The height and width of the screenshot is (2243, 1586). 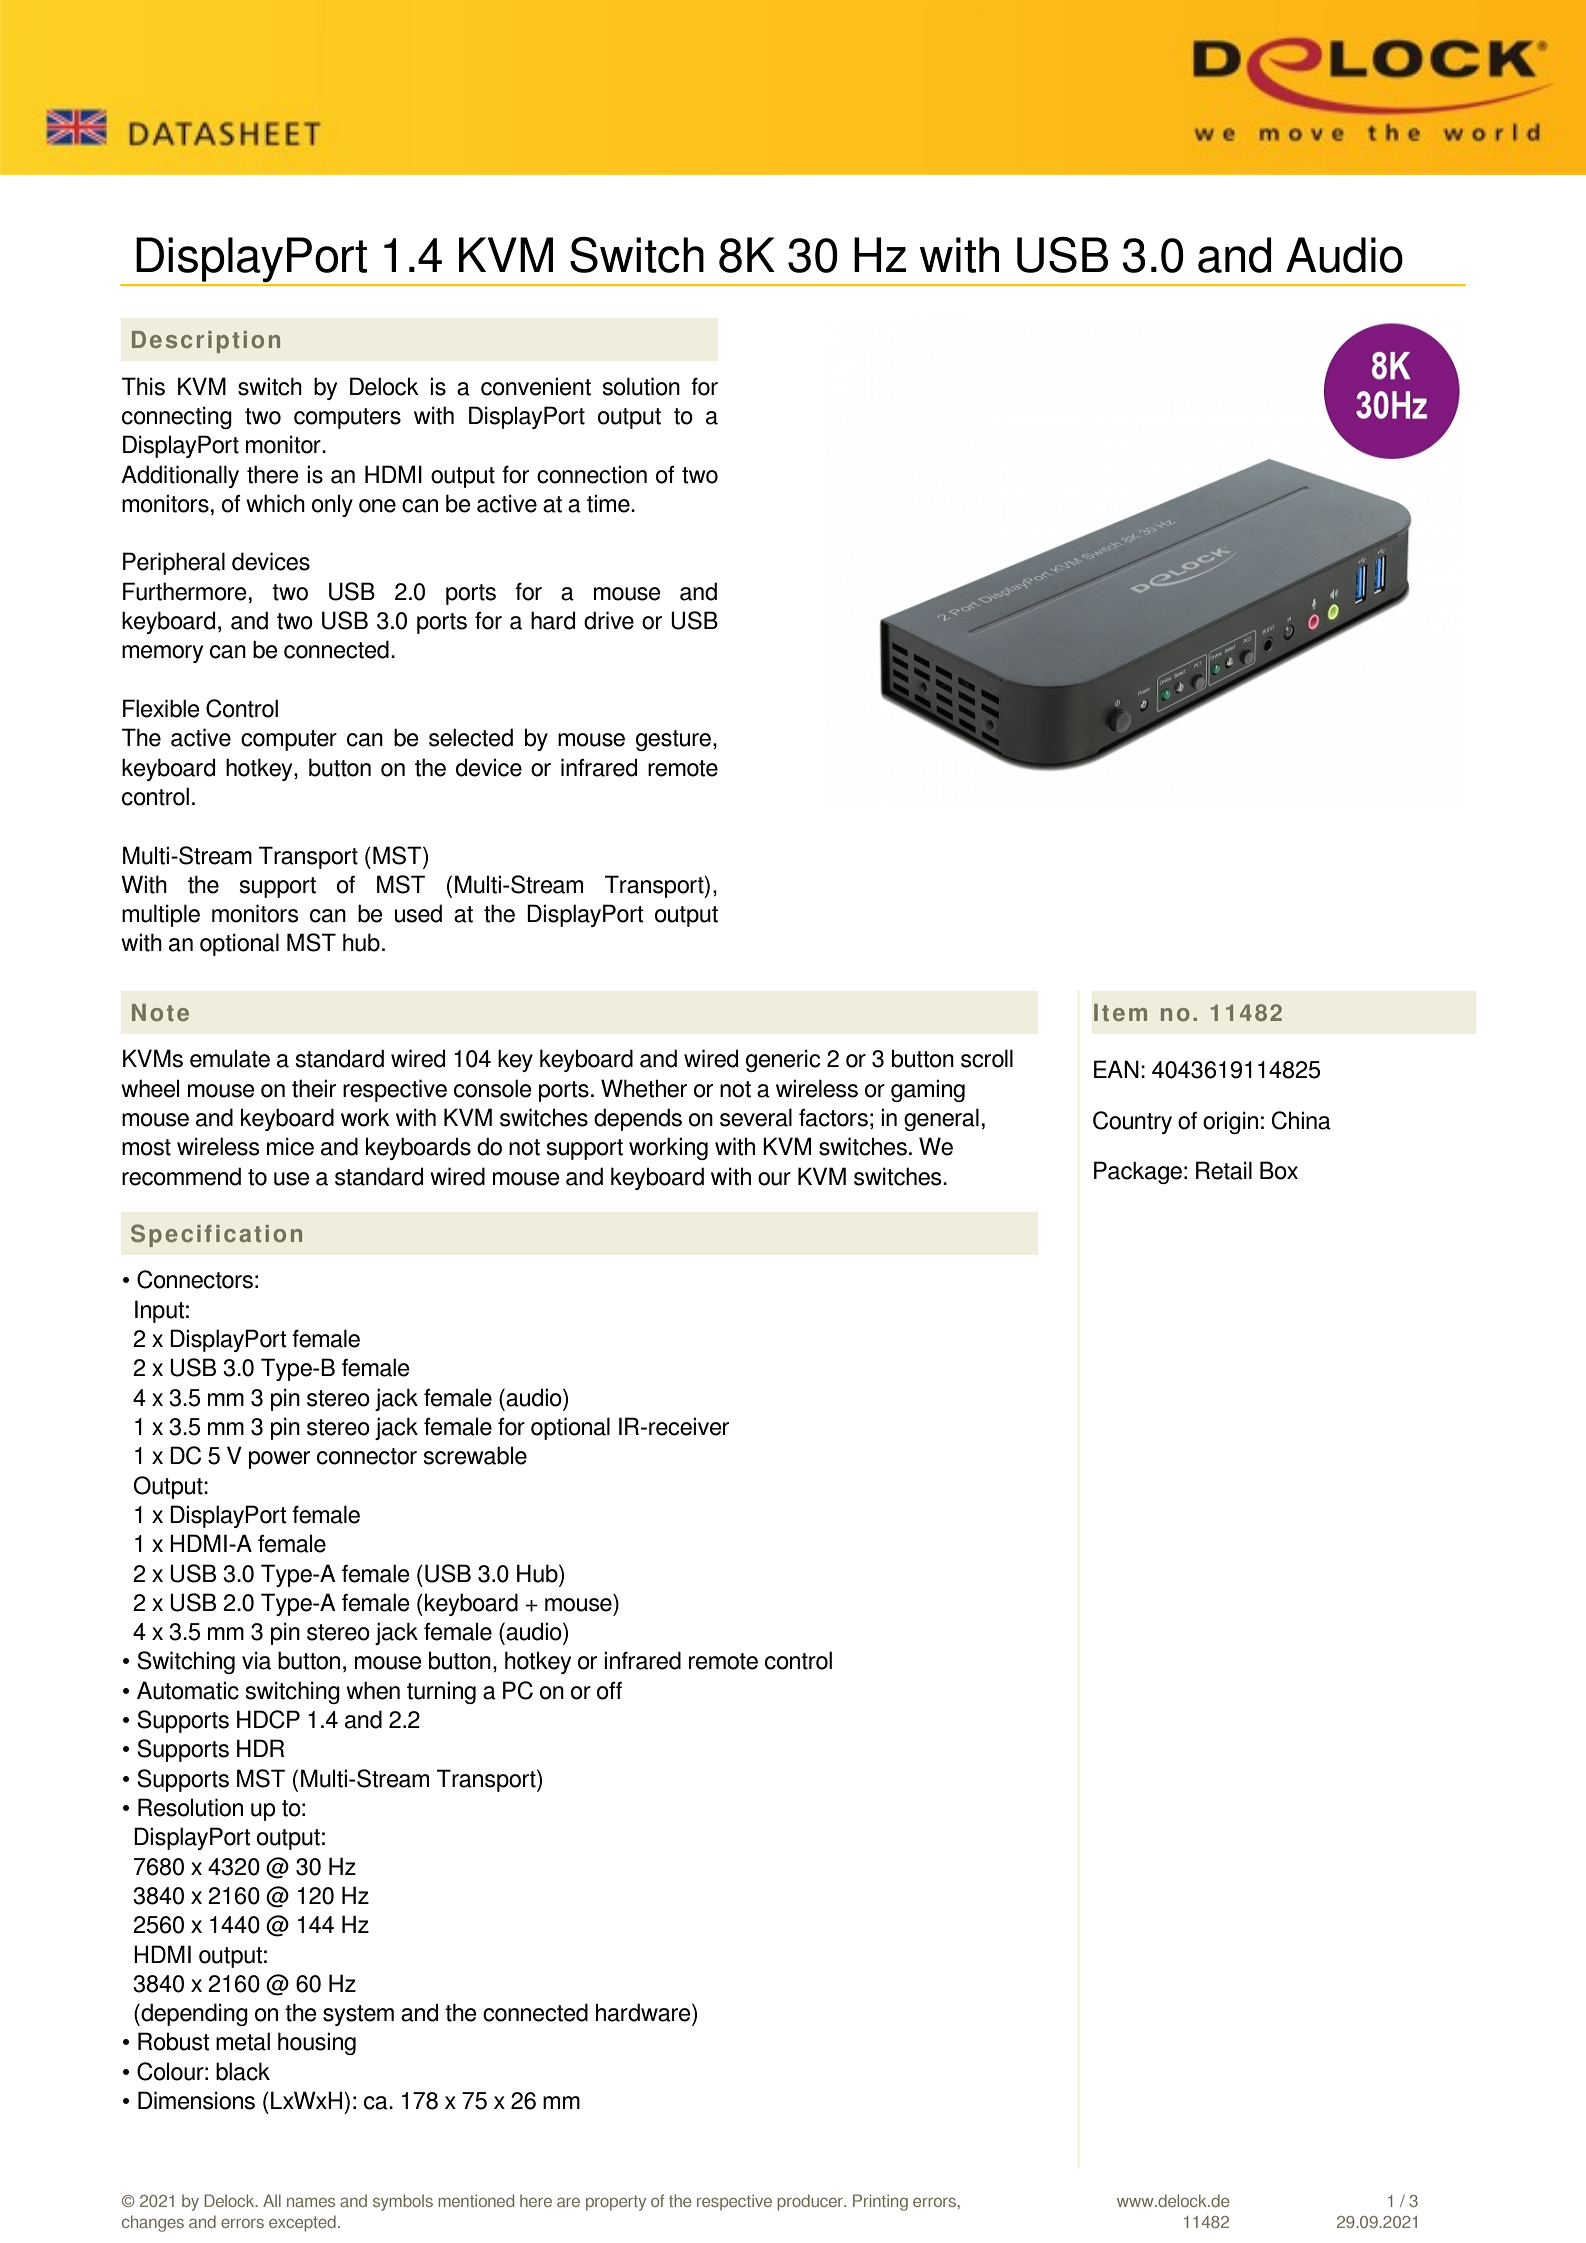 What do you see at coordinates (592, 474) in the screenshot?
I see `connection` at bounding box center [592, 474].
